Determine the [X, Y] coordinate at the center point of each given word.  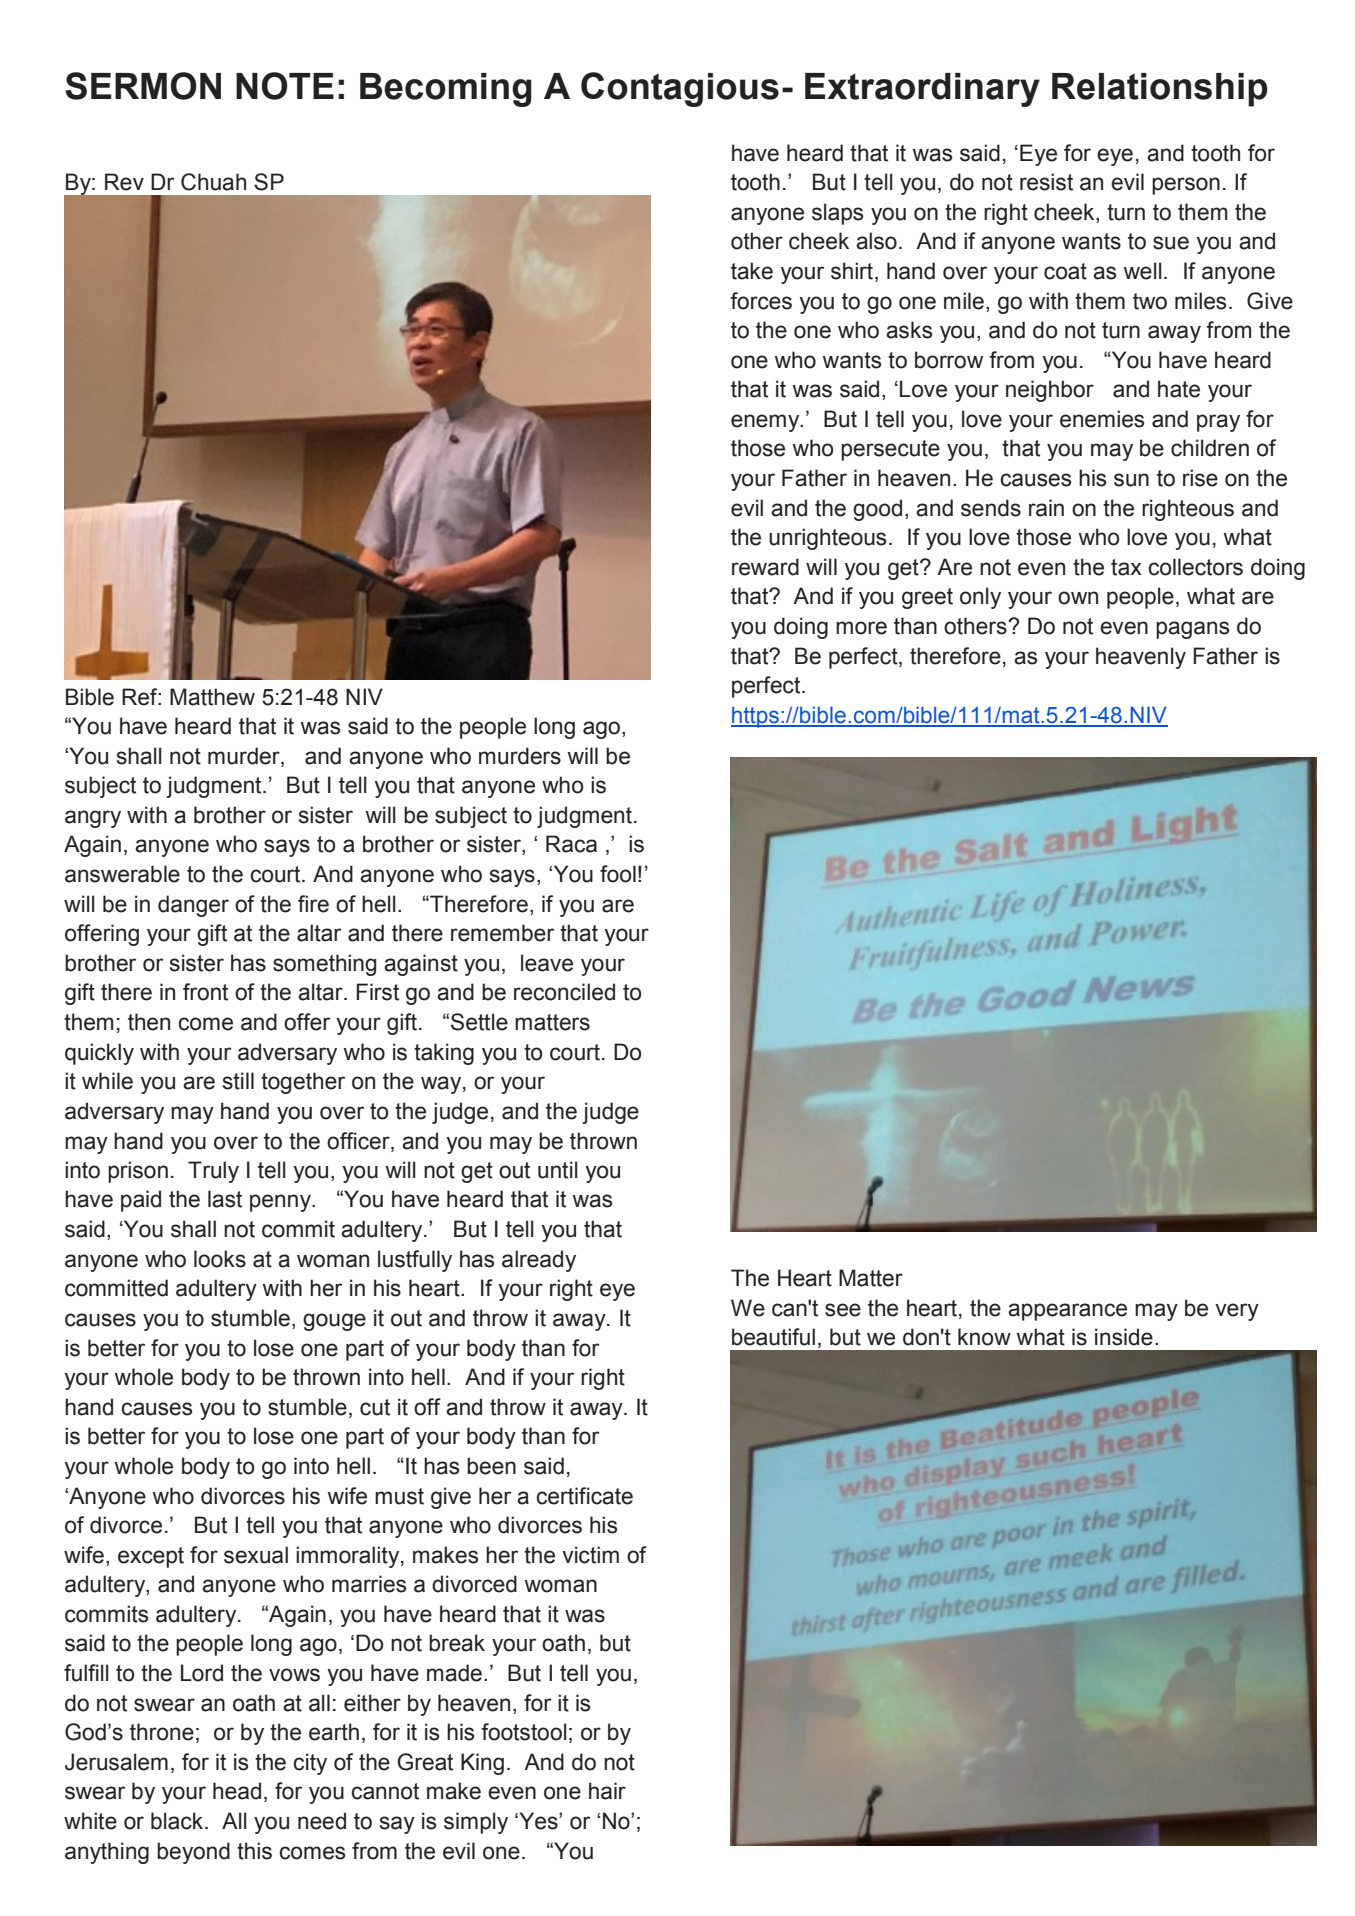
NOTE [285, 86]
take [752, 271]
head [237, 1791]
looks [220, 1259]
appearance [1067, 1312]
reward [765, 567]
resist [1046, 182]
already [539, 1261]
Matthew [212, 697]
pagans [1193, 630]
